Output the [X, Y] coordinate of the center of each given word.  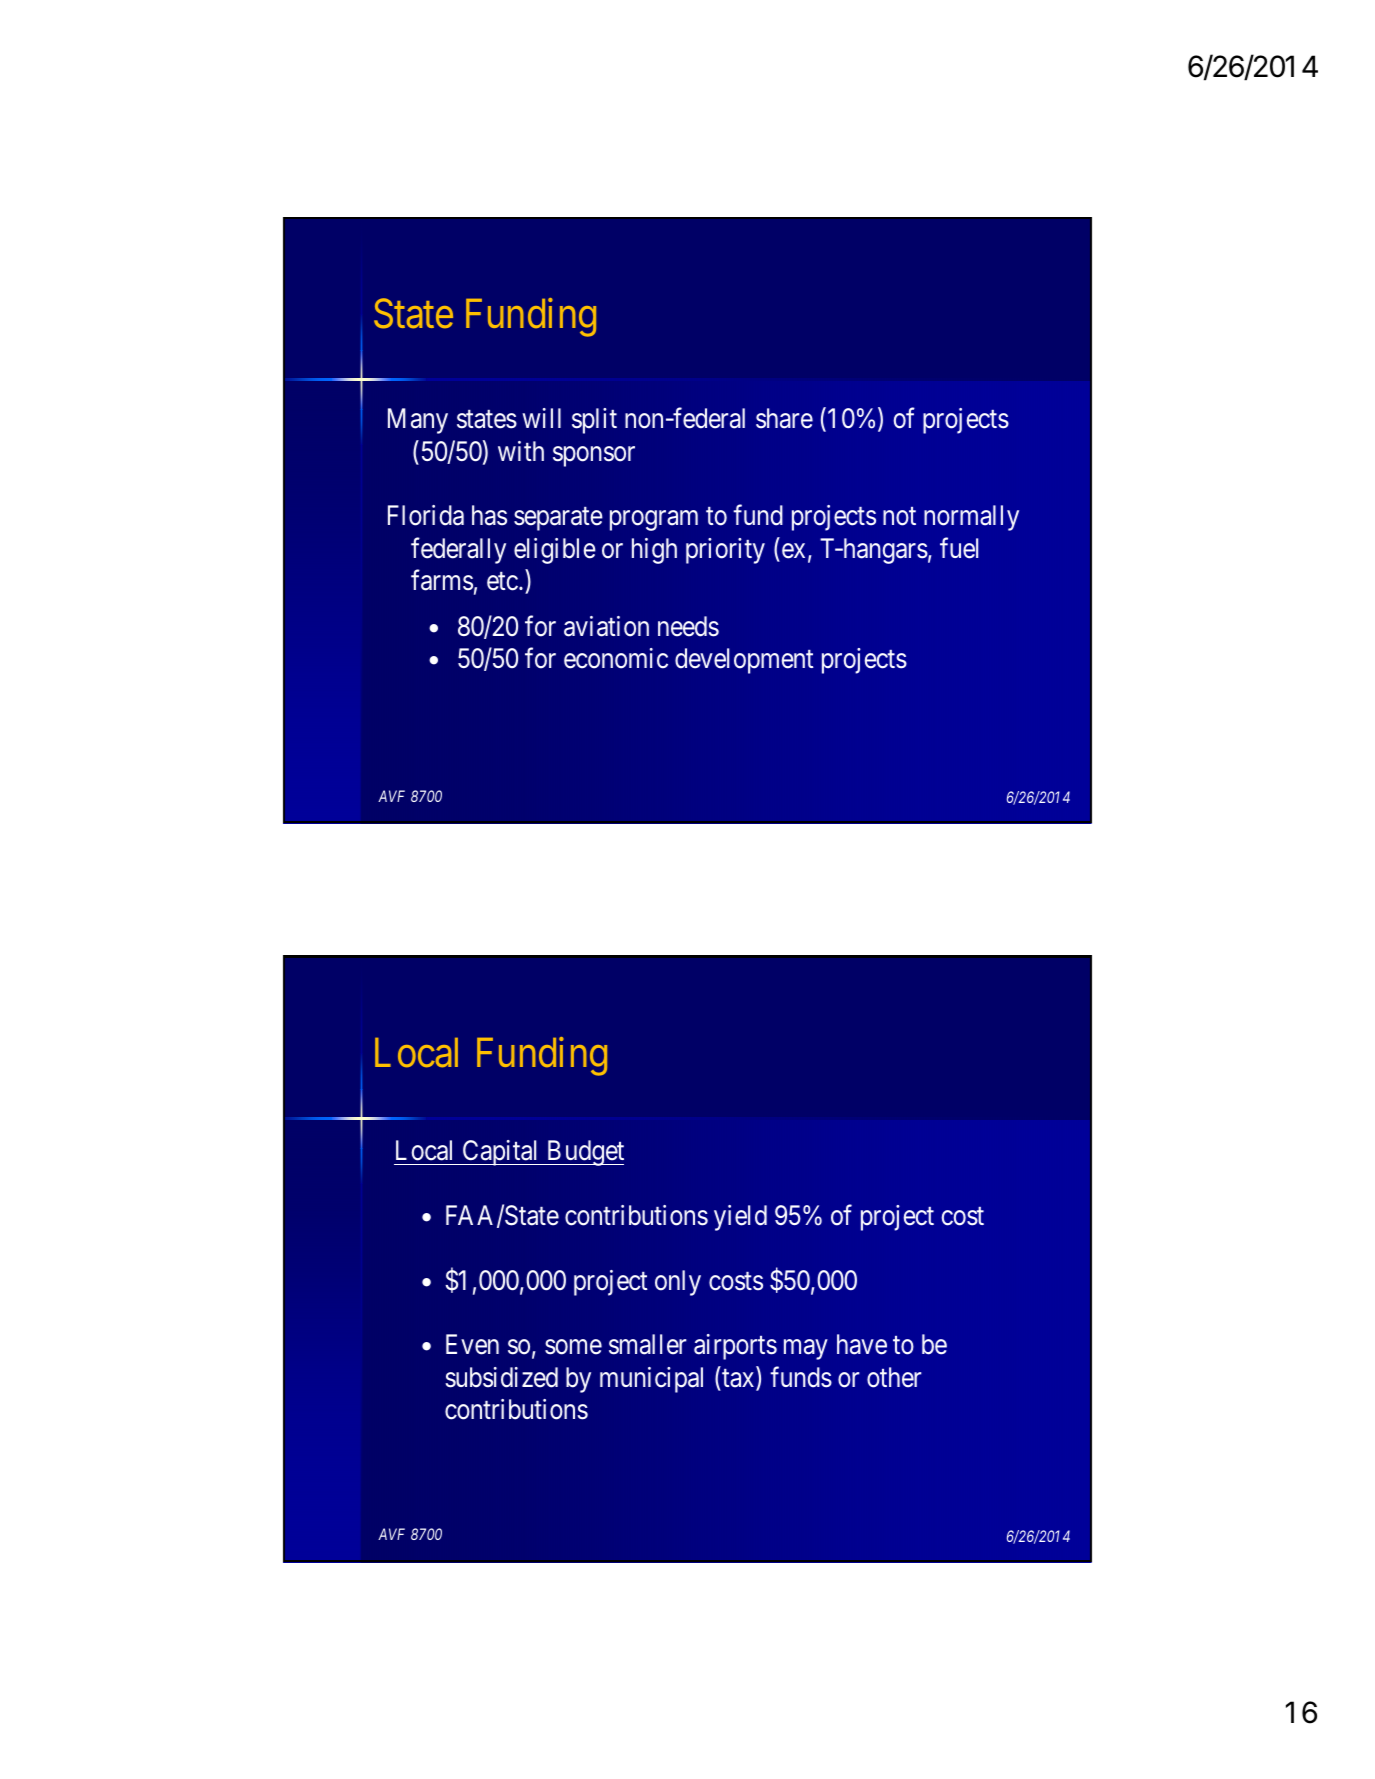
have [862, 1344]
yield [740, 1218]
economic [616, 658]
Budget [584, 1153]
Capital [501, 1153]
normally [971, 518]
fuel [959, 548]
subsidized [501, 1377]
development [744, 661]
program [654, 521]
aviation [606, 626]
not [899, 517]
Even [472, 1345]
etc [502, 581]
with [521, 451]
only [678, 1283]
